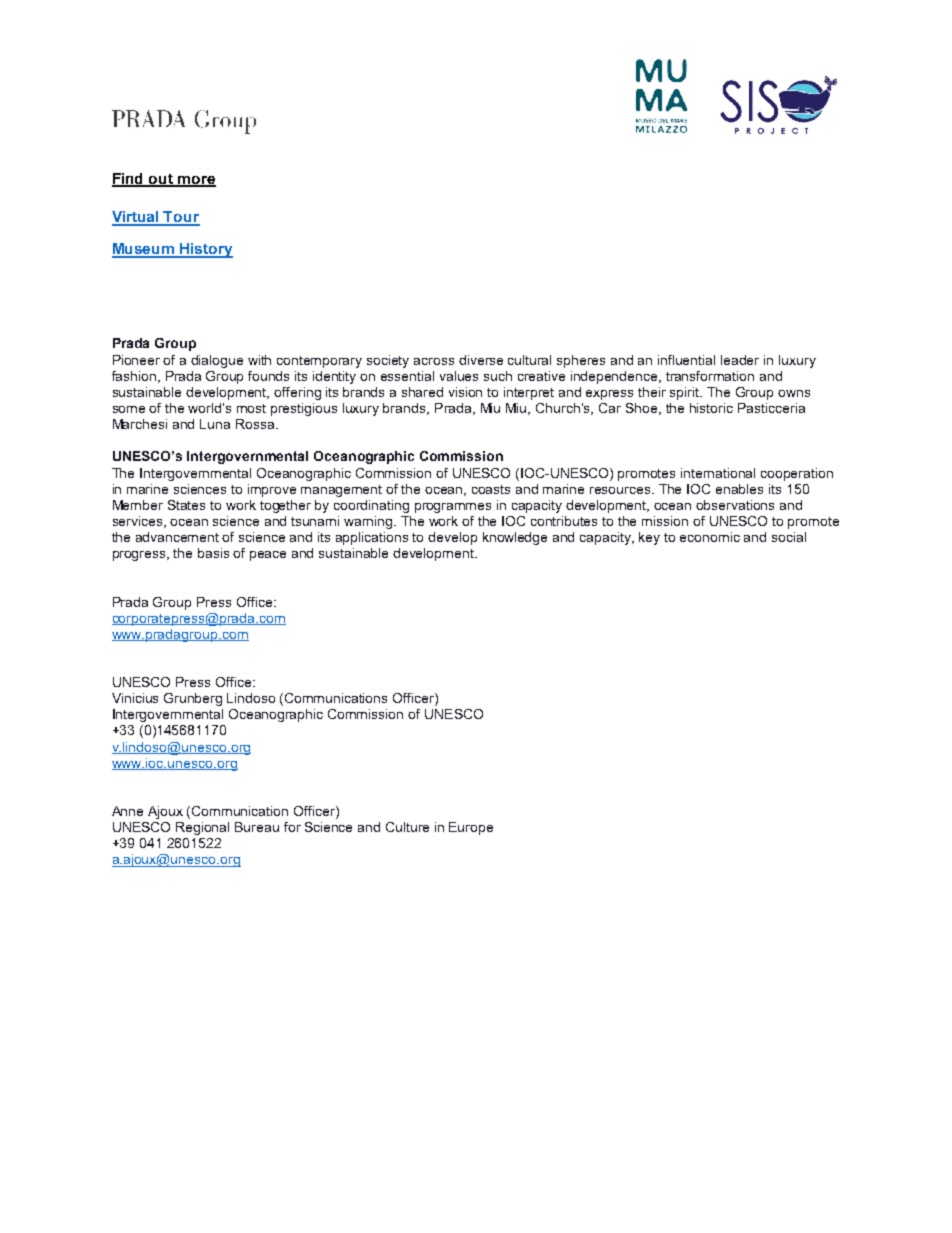  What do you see at coordinates (471, 828) in the screenshot?
I see `Europe` at bounding box center [471, 828].
